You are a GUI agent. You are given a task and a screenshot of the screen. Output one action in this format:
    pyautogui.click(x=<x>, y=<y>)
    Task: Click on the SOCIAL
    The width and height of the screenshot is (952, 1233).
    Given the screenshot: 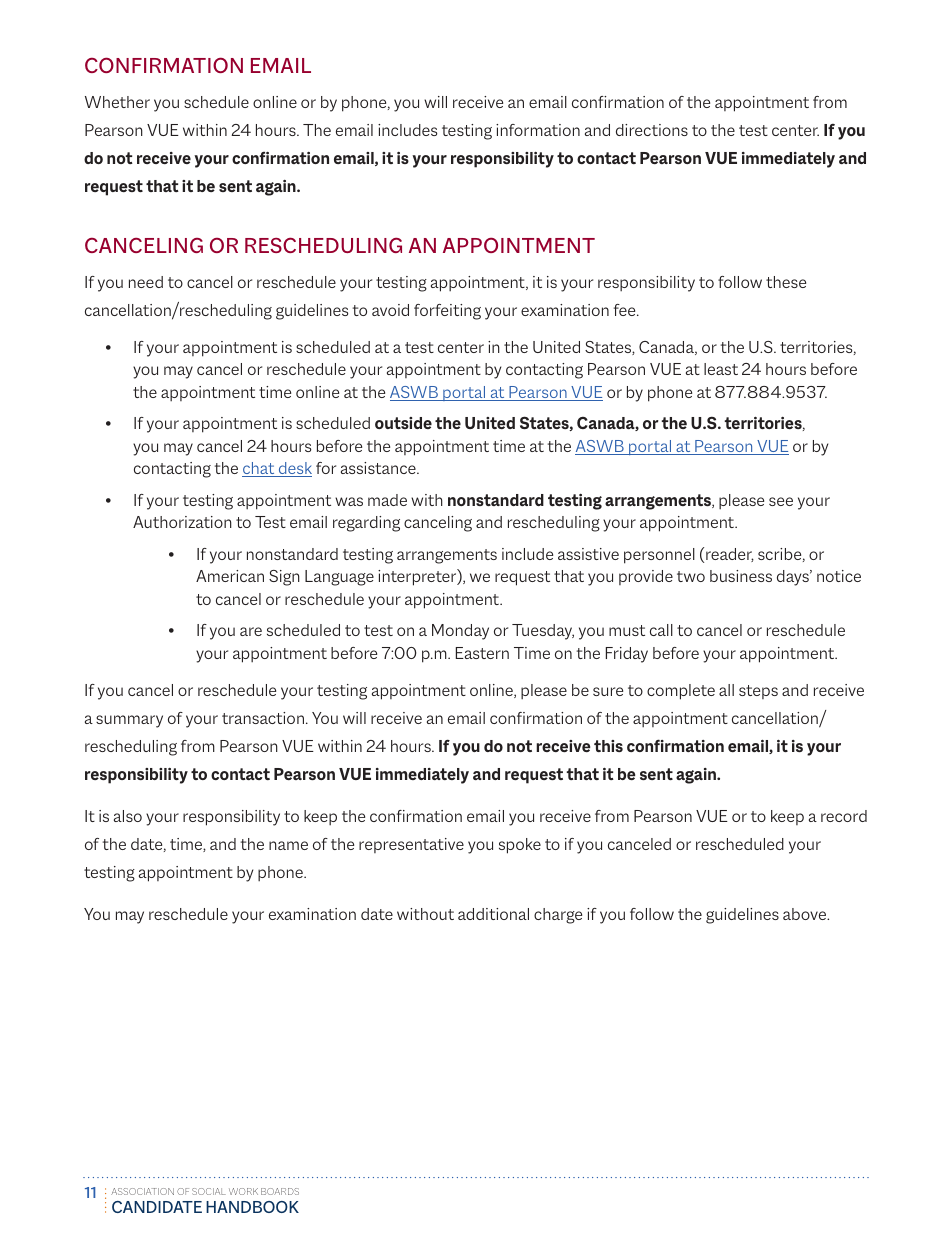 What is the action you would take?
    pyautogui.click(x=209, y=1191)
